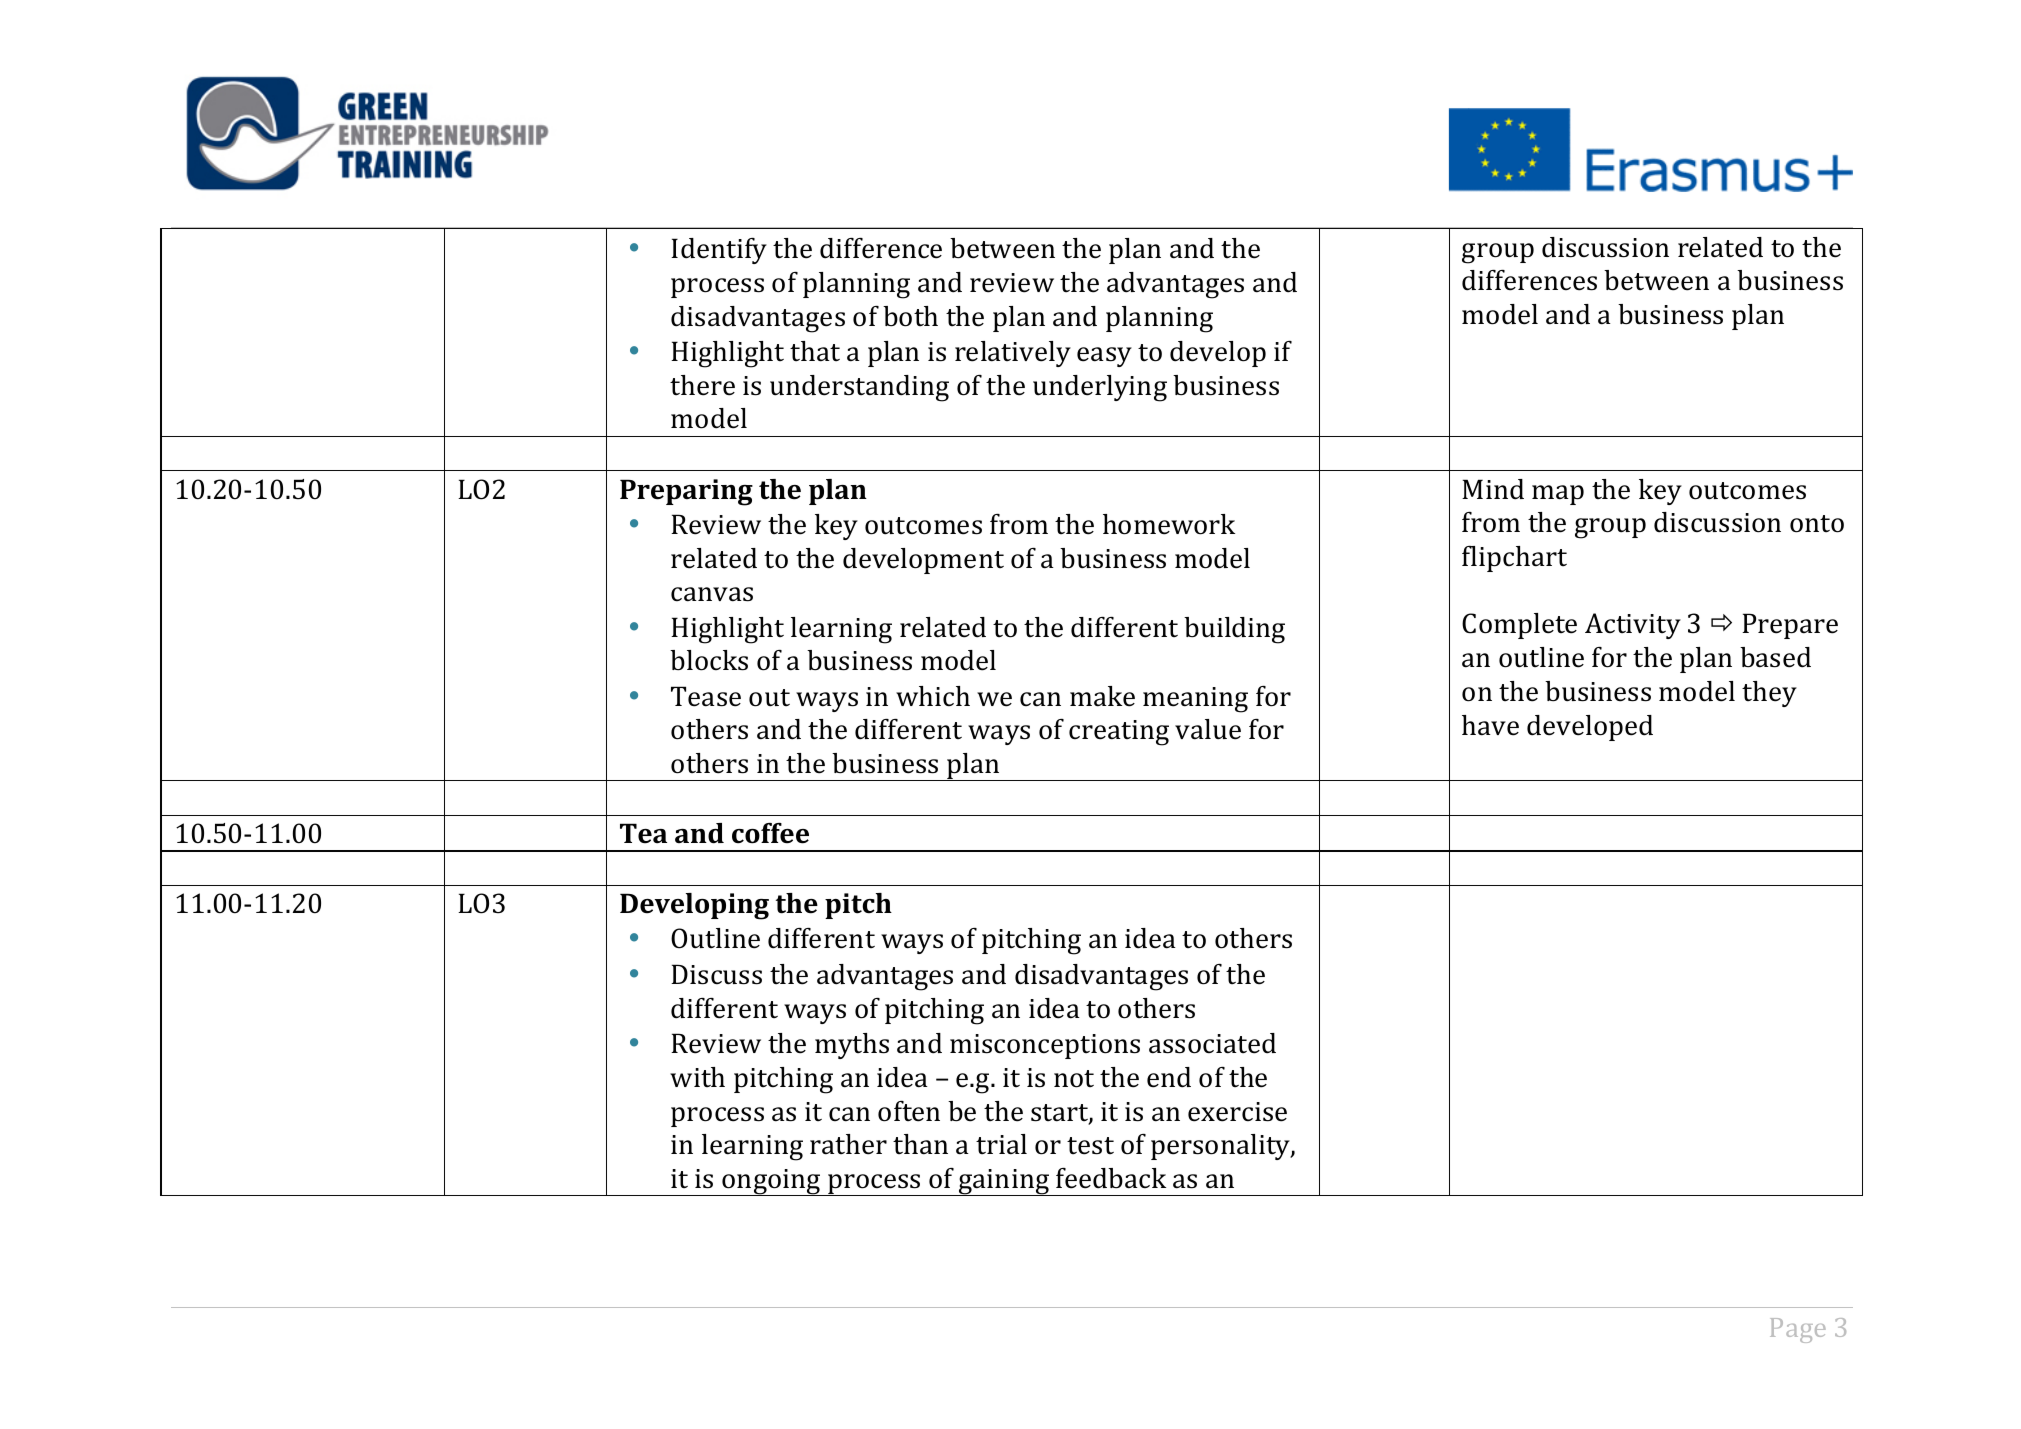  What do you see at coordinates (1111, 1178) in the screenshot?
I see `feedback` at bounding box center [1111, 1178].
